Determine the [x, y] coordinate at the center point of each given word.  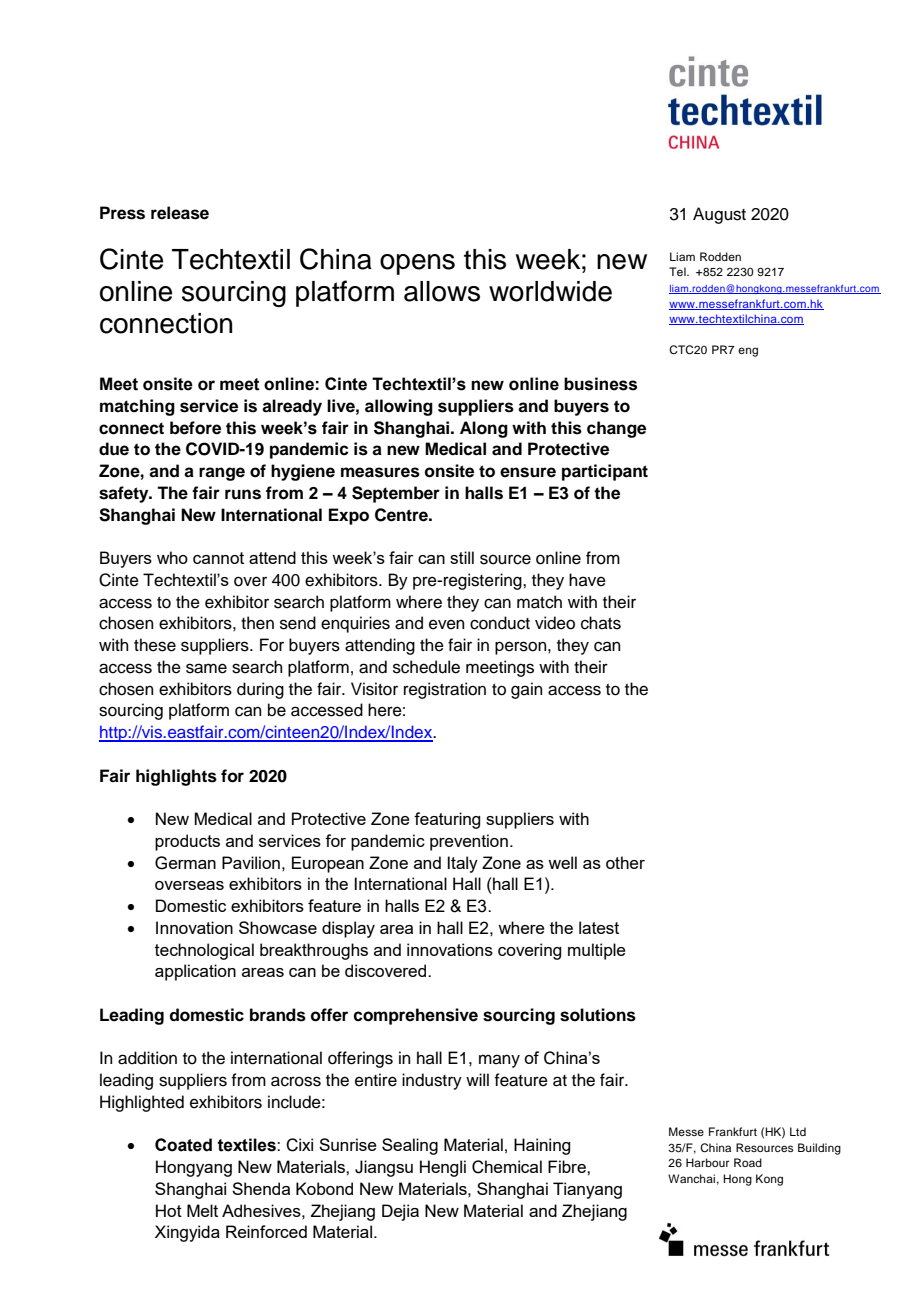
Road [748, 1162]
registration [445, 690]
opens [417, 264]
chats [601, 623]
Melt [202, 1210]
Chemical [507, 1167]
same [206, 668]
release [180, 213]
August [719, 215]
